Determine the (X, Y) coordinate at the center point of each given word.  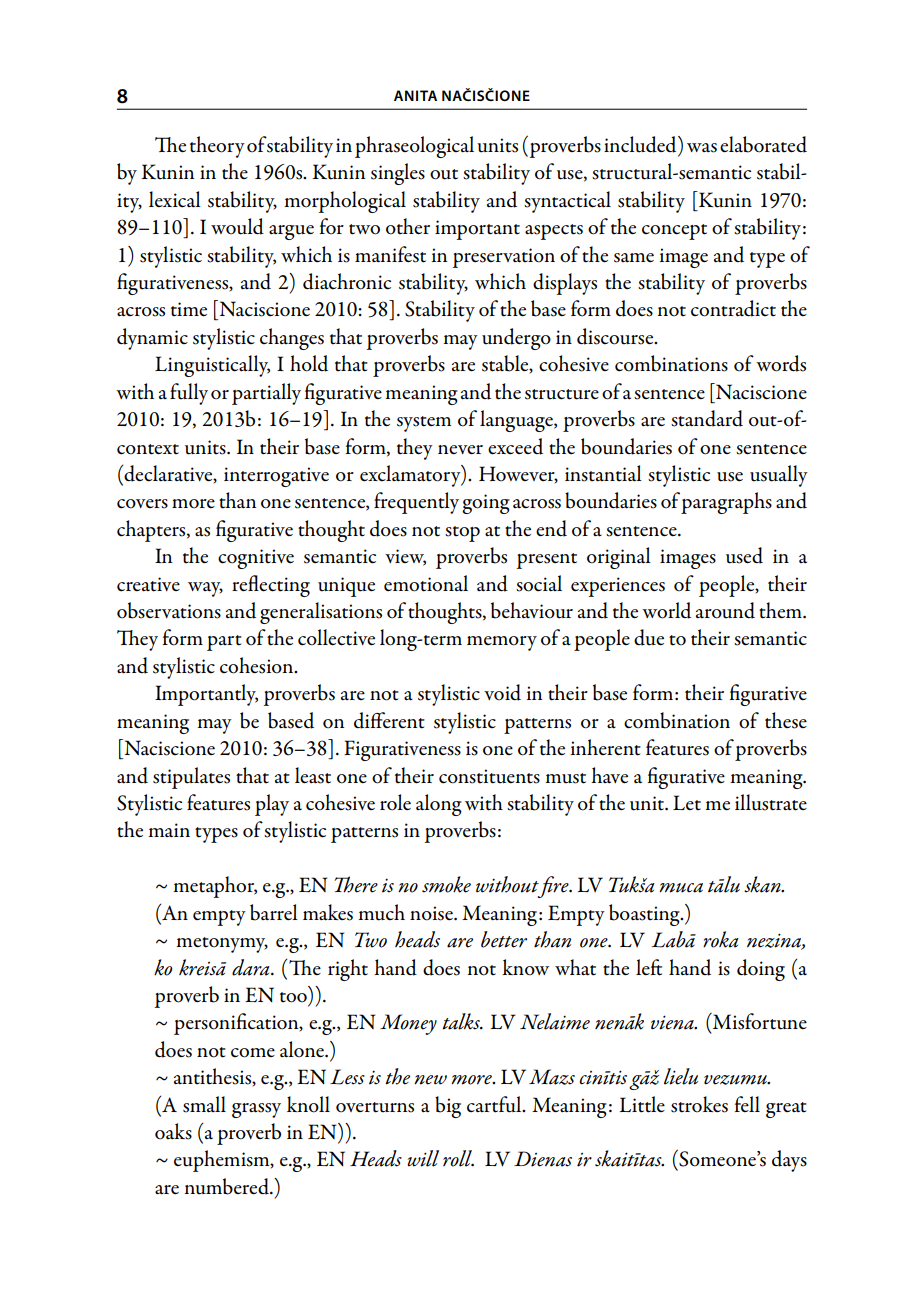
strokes (699, 1104)
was (702, 148)
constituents (489, 776)
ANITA (415, 95)
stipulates (191, 778)
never (460, 450)
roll (458, 1158)
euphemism (223, 1161)
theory (217, 147)
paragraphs (726, 503)
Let (687, 802)
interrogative (276, 477)
